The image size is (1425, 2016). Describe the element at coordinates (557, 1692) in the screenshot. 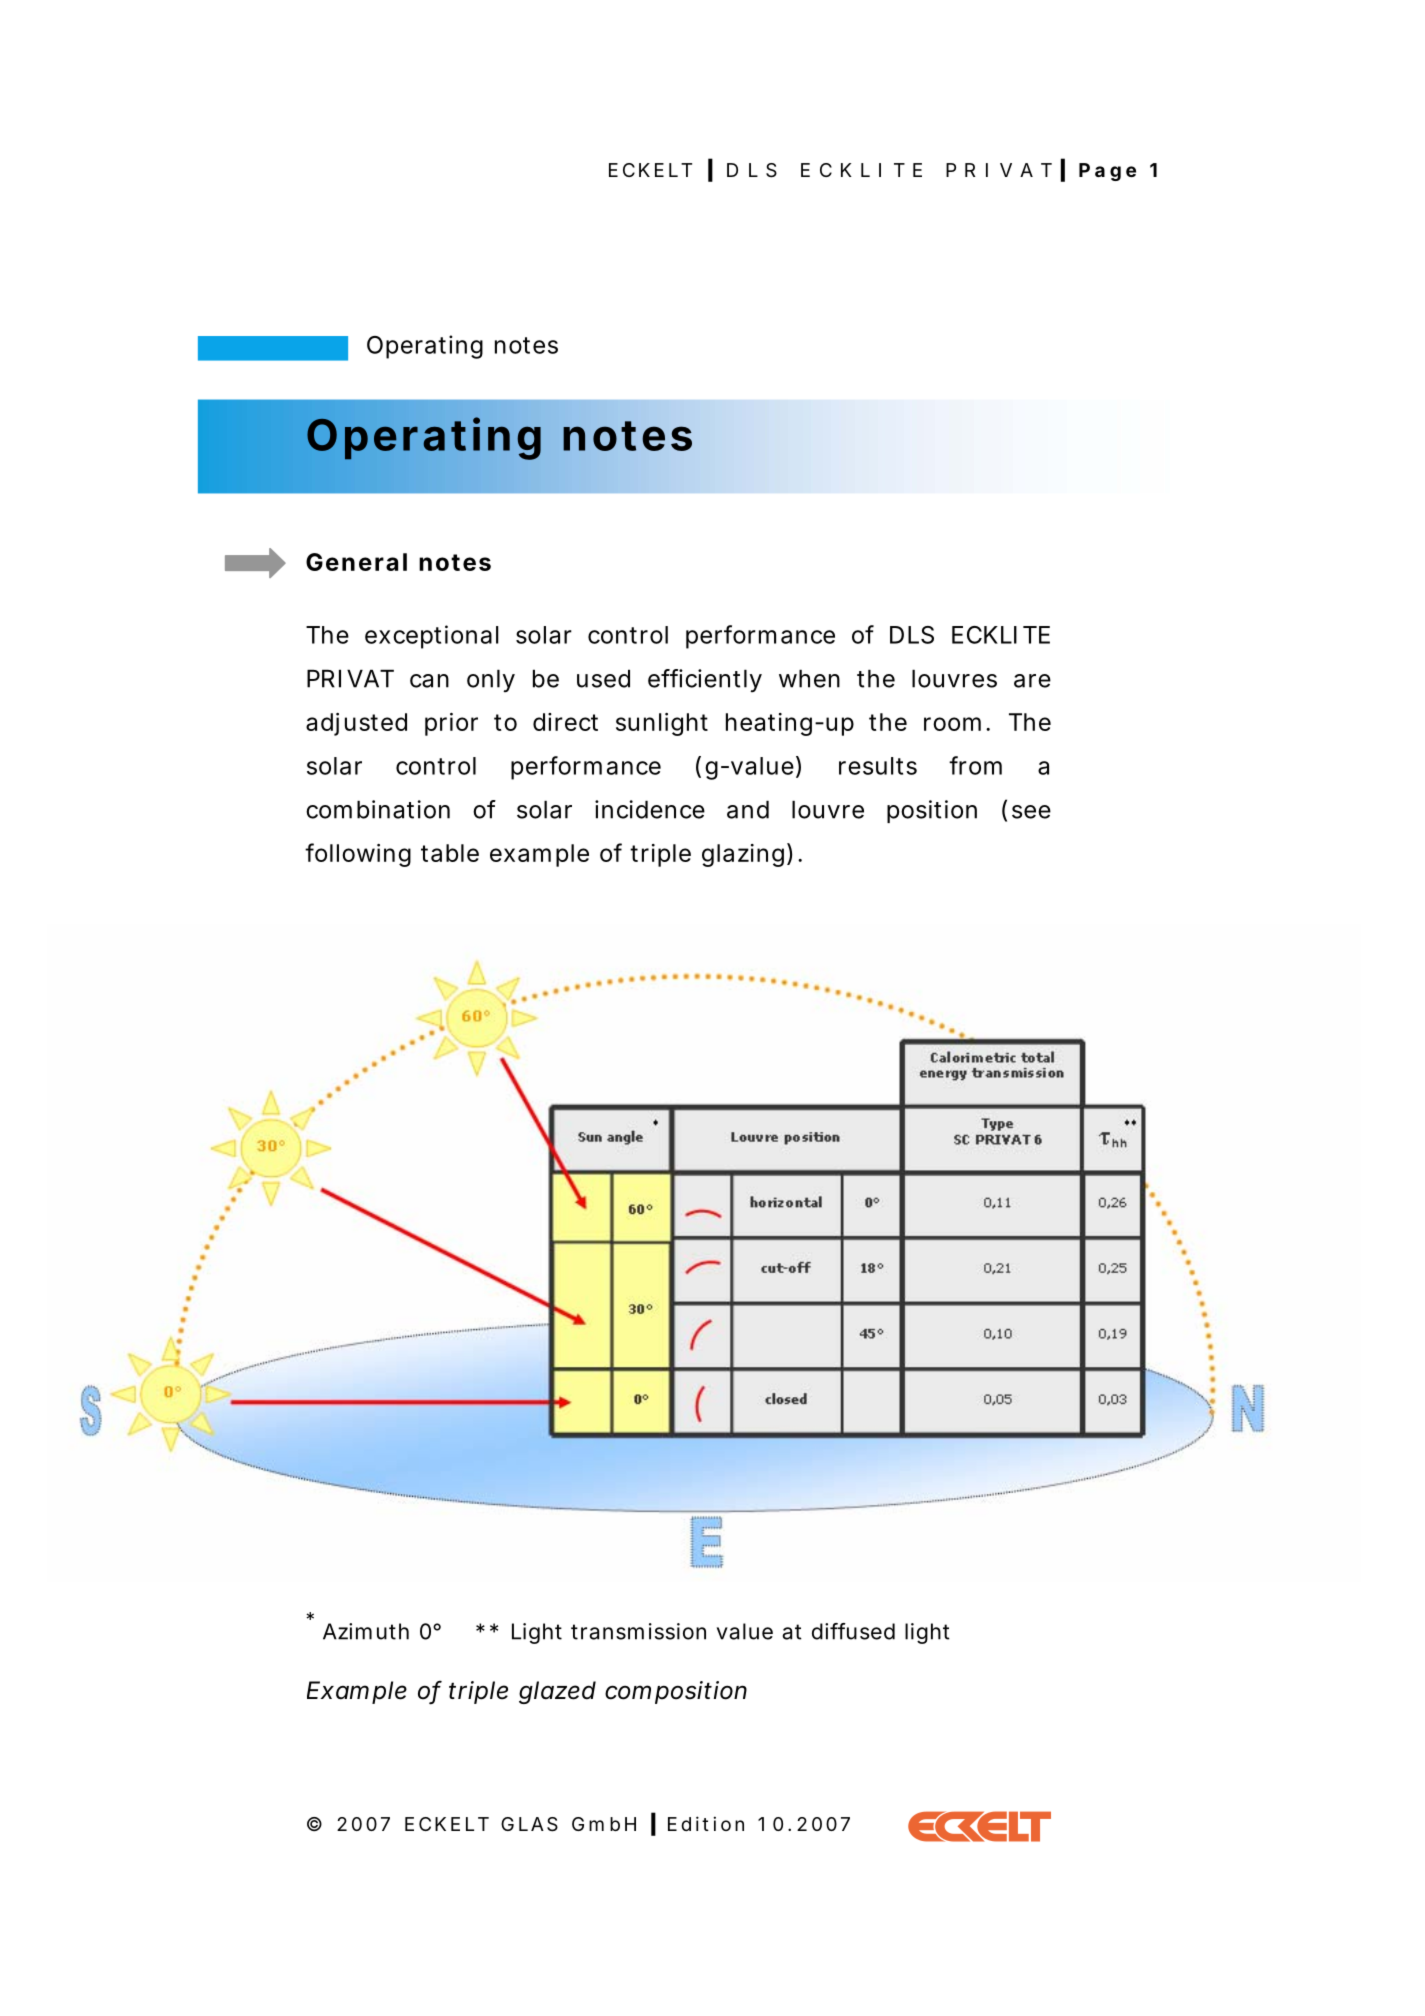

I see `glazed` at that location.
